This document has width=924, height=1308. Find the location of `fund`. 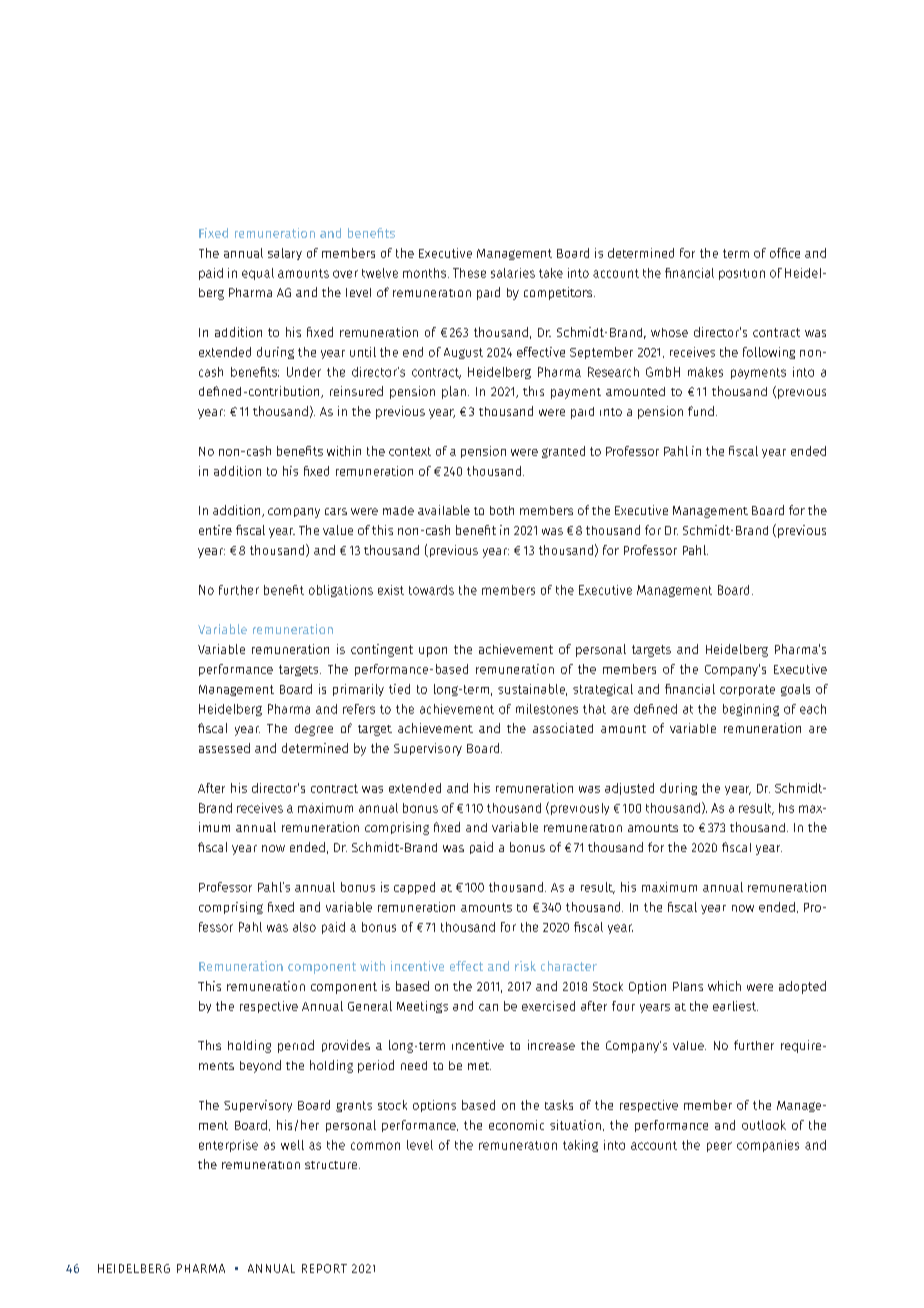

fund is located at coordinates (701, 411).
